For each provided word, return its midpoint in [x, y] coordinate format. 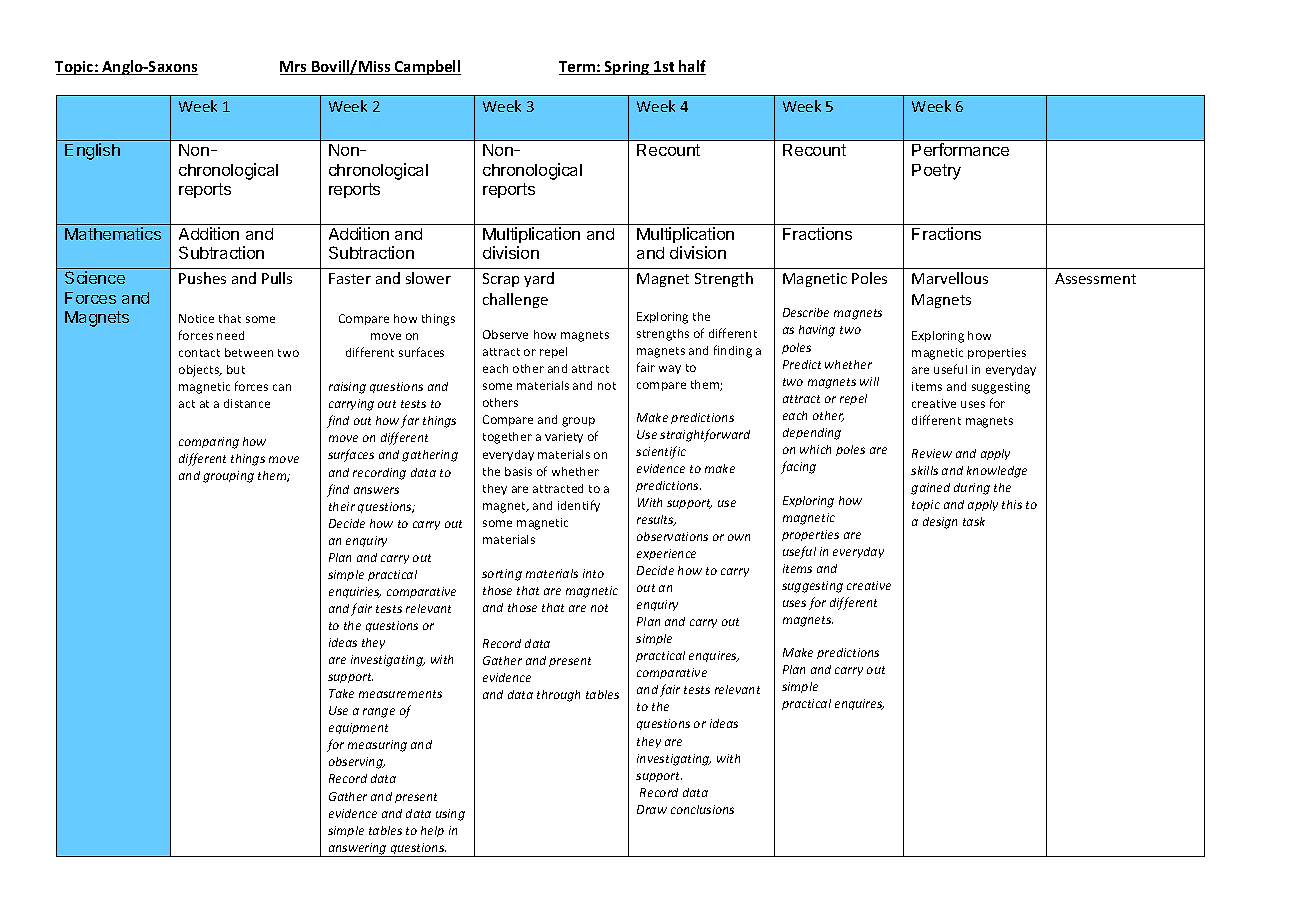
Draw [652, 809]
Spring [627, 68]
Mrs [294, 68]
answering [357, 850]
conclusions [702, 809]
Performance [960, 149]
